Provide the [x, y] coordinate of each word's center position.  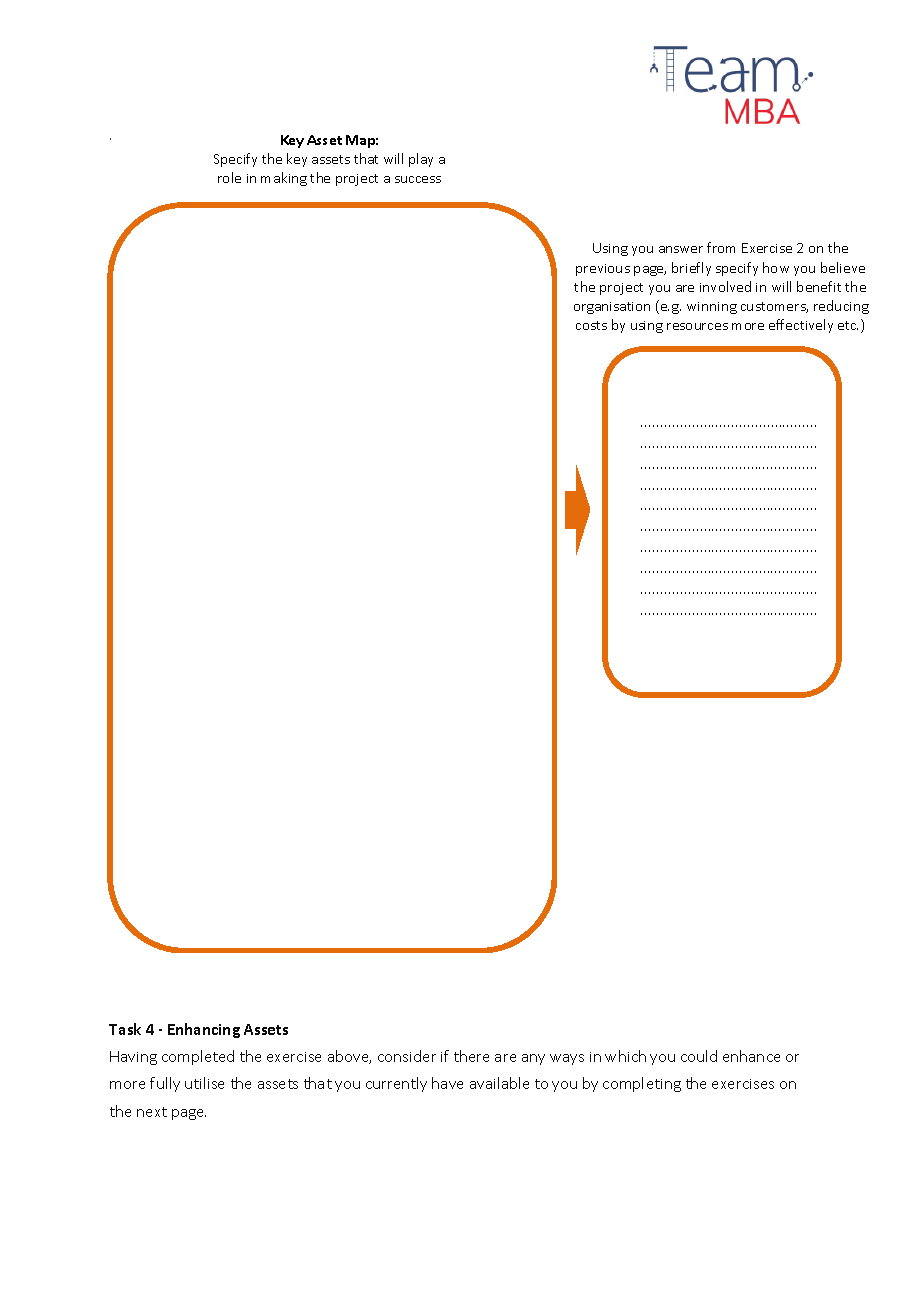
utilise [204, 1083]
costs [591, 325]
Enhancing [204, 1030]
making [284, 179]
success [418, 179]
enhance [751, 1056]
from [721, 247]
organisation [612, 308]
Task [125, 1029]
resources [697, 326]
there [471, 1056]
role [229, 177]
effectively [801, 326]
